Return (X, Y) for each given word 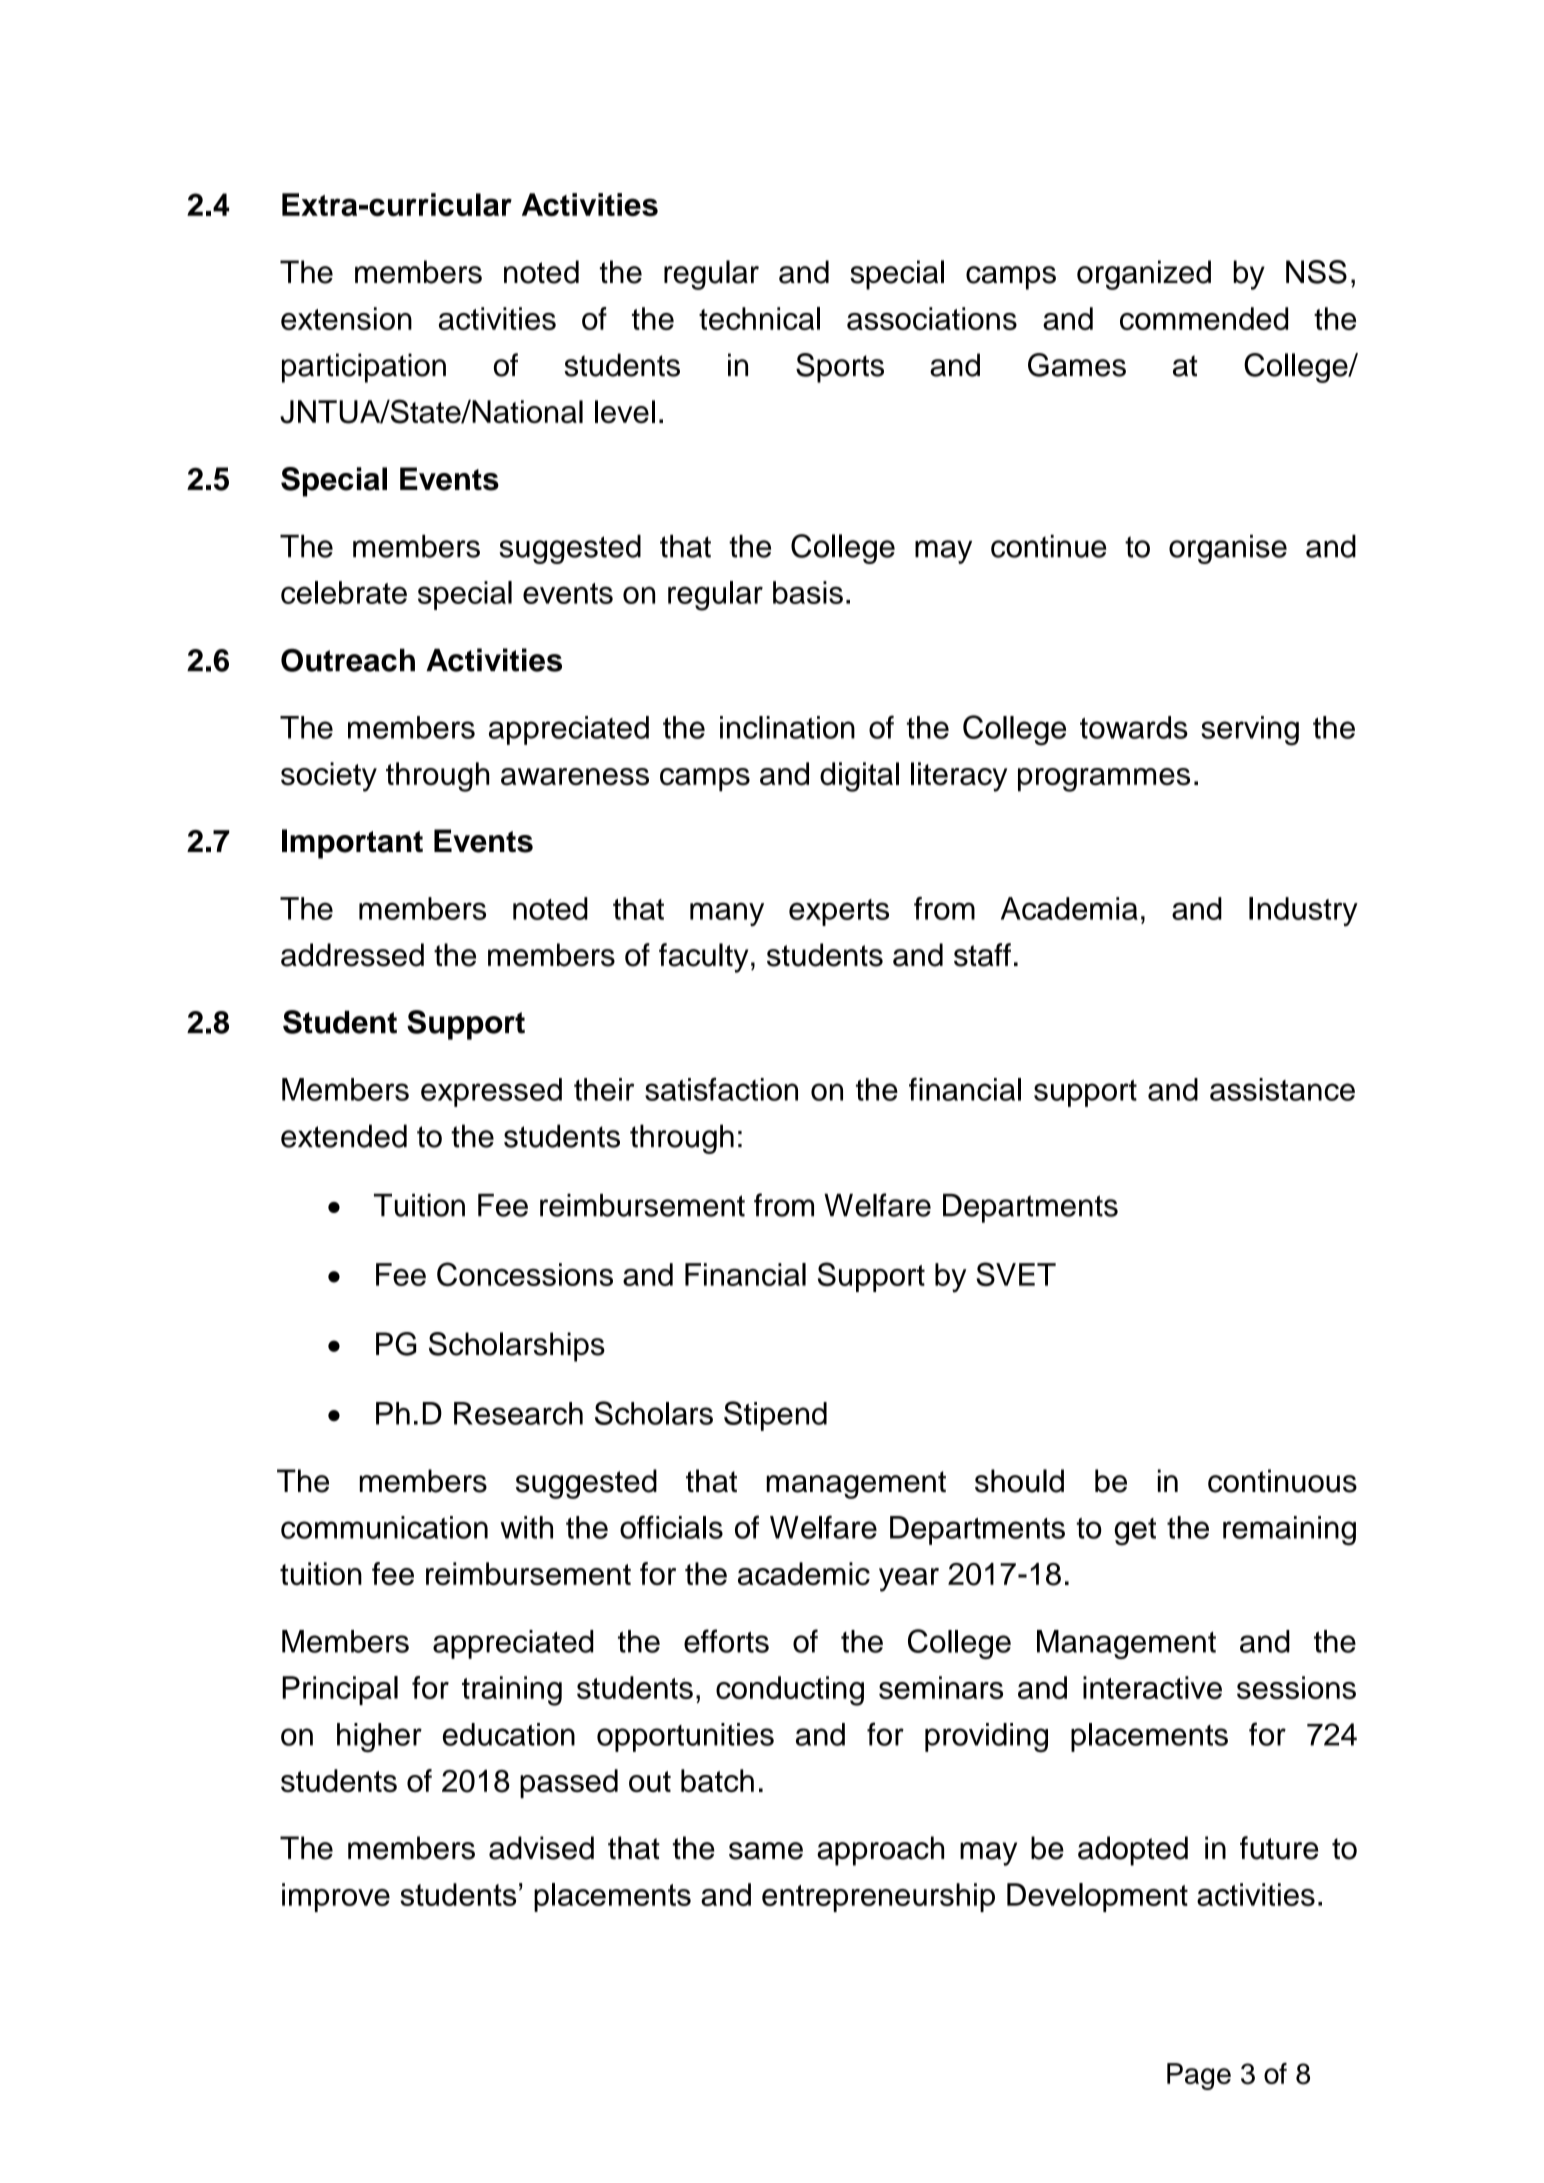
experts (839, 912)
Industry (1303, 911)
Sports (840, 368)
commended (1204, 318)
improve (336, 1897)
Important (352, 844)
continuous (1282, 1481)
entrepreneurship (878, 1897)
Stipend (775, 1416)
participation (364, 368)
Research (518, 1413)
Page (1199, 2076)
